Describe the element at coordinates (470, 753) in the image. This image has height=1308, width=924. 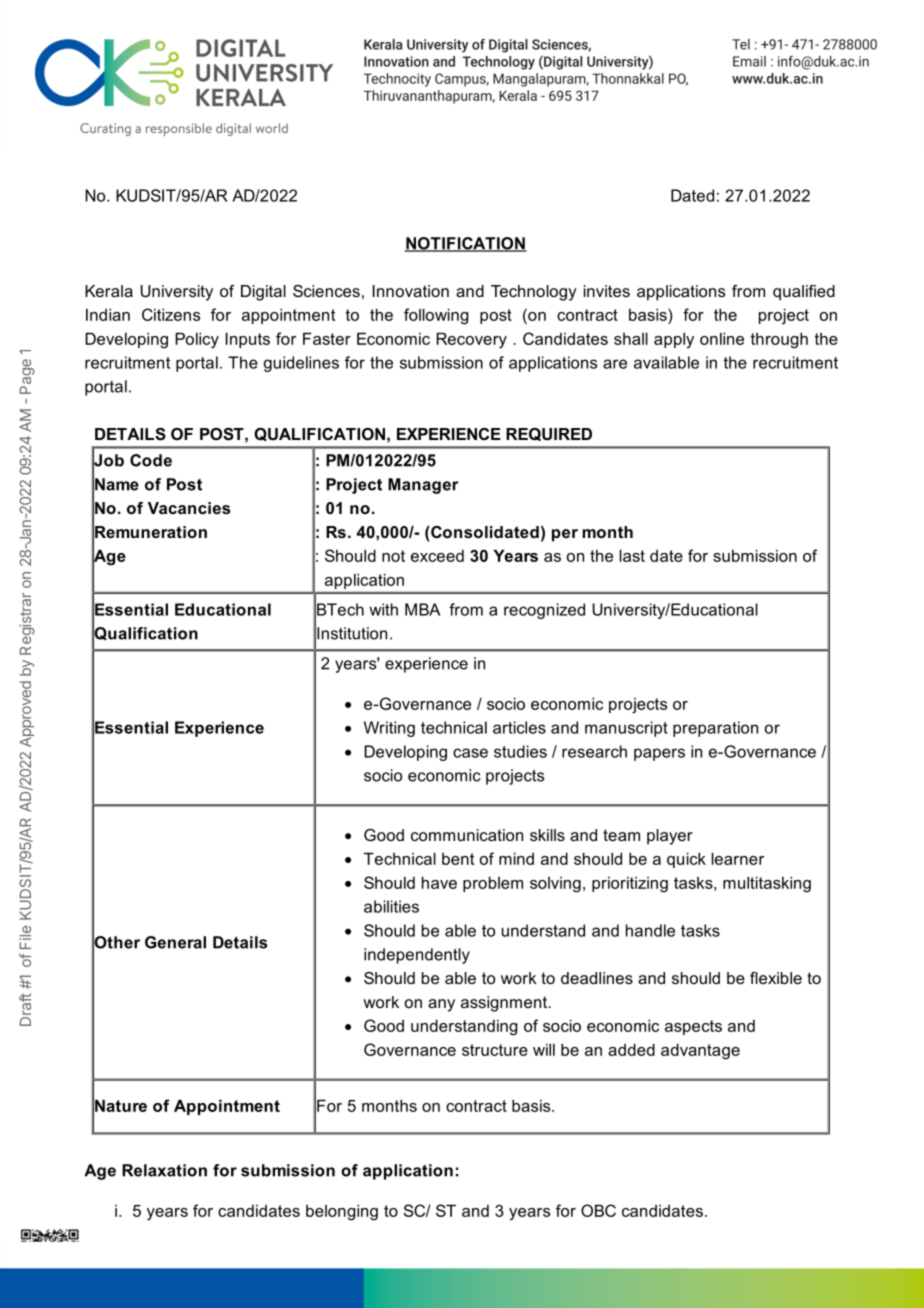
I see `case` at that location.
